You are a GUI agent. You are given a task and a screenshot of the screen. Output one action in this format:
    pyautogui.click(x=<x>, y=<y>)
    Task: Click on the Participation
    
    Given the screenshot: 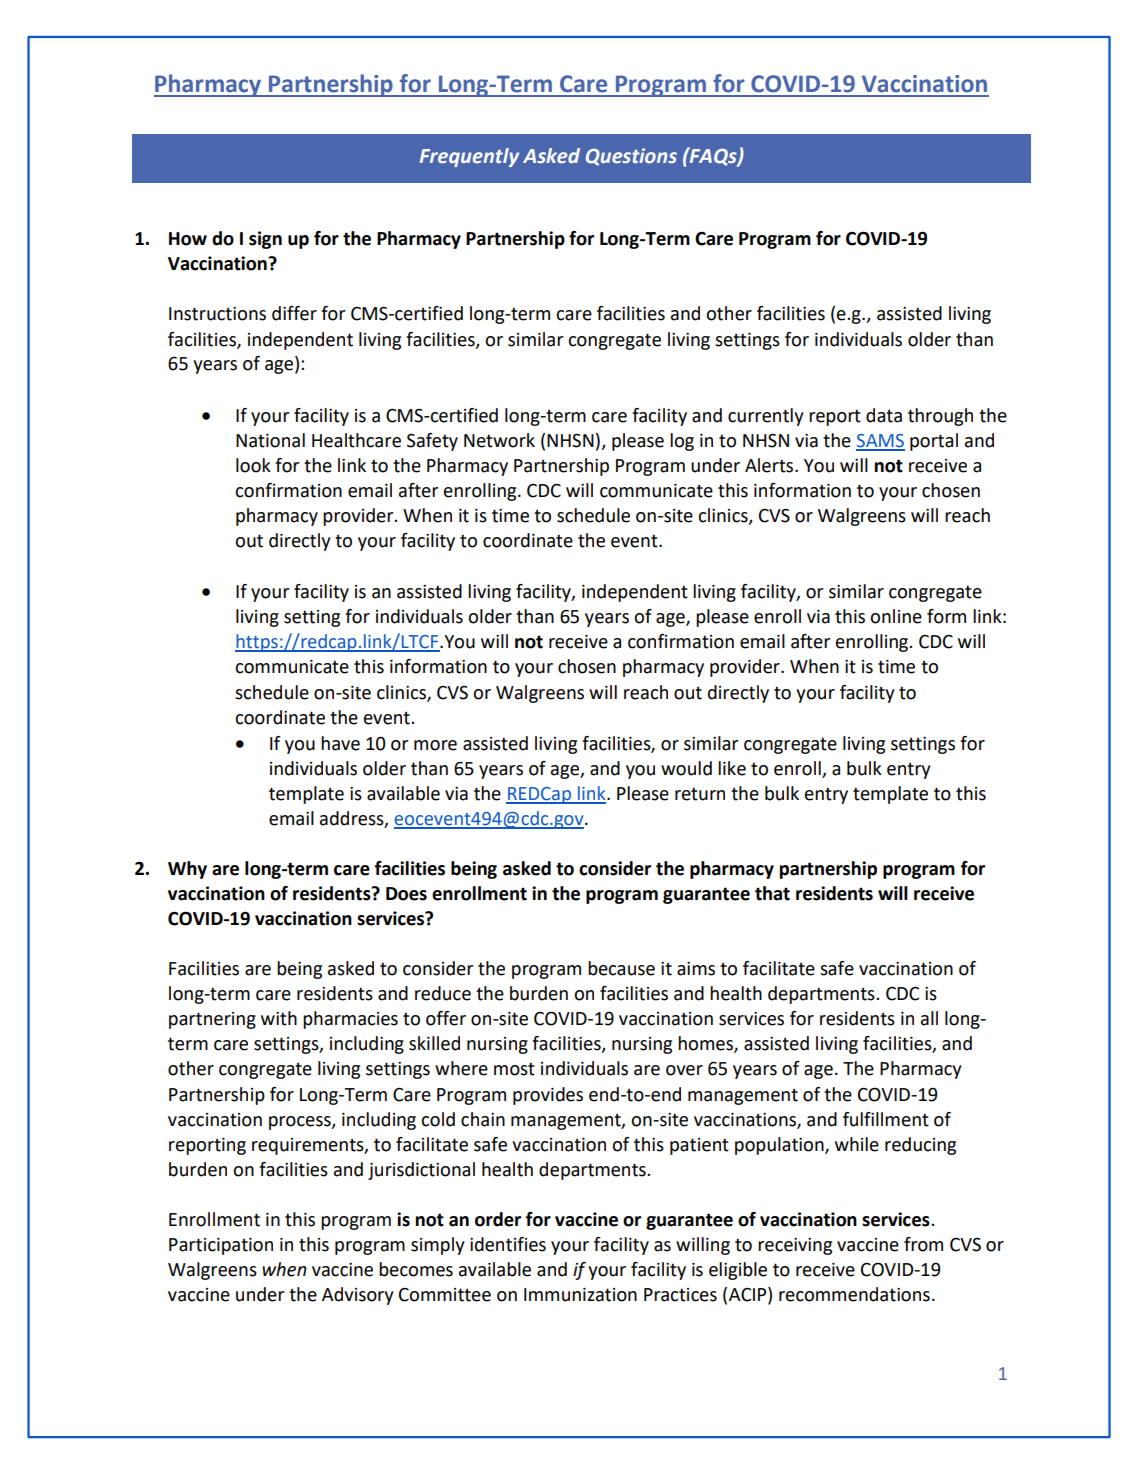 What is the action you would take?
    pyautogui.click(x=221, y=1246)
